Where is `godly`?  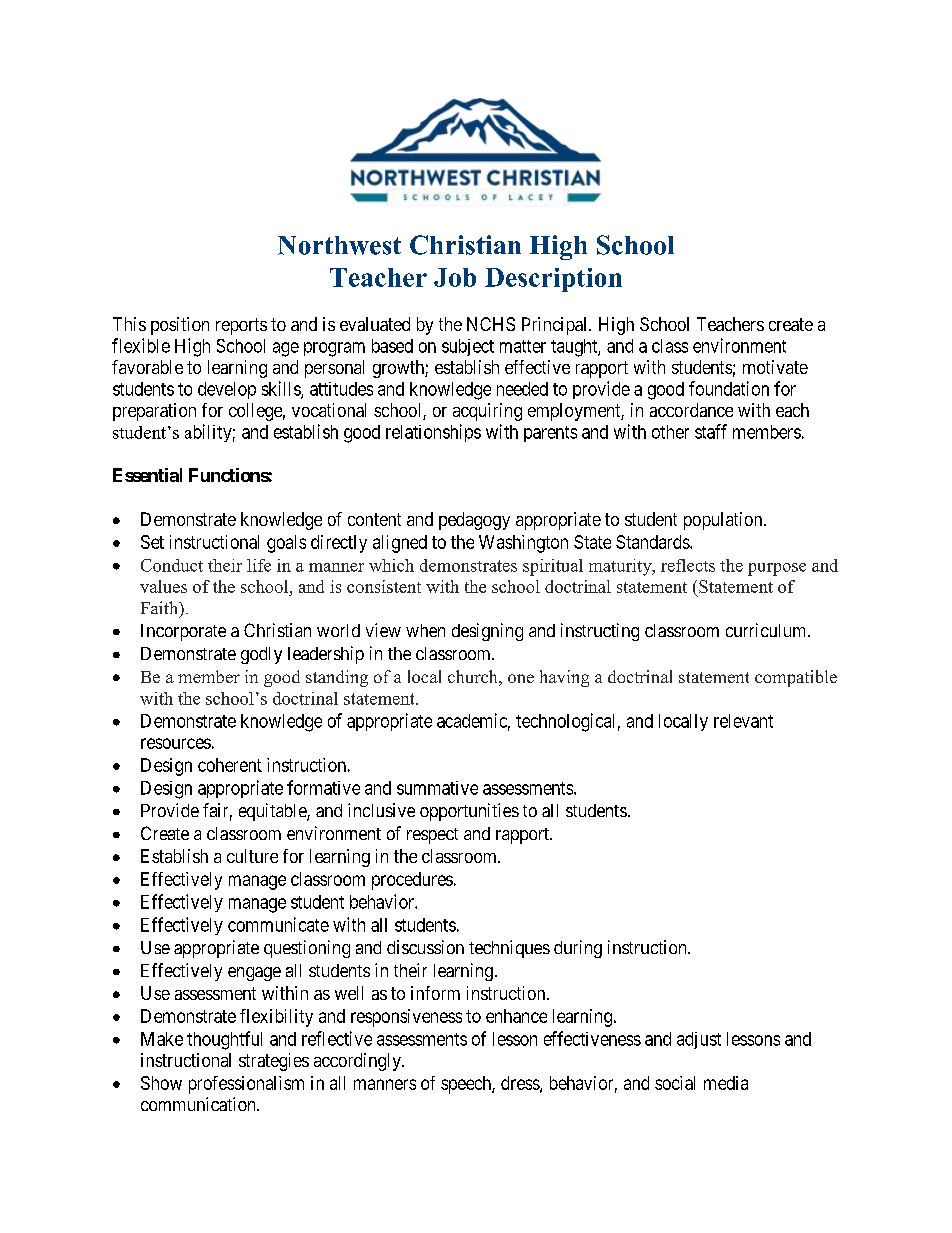 godly is located at coordinates (261, 655).
